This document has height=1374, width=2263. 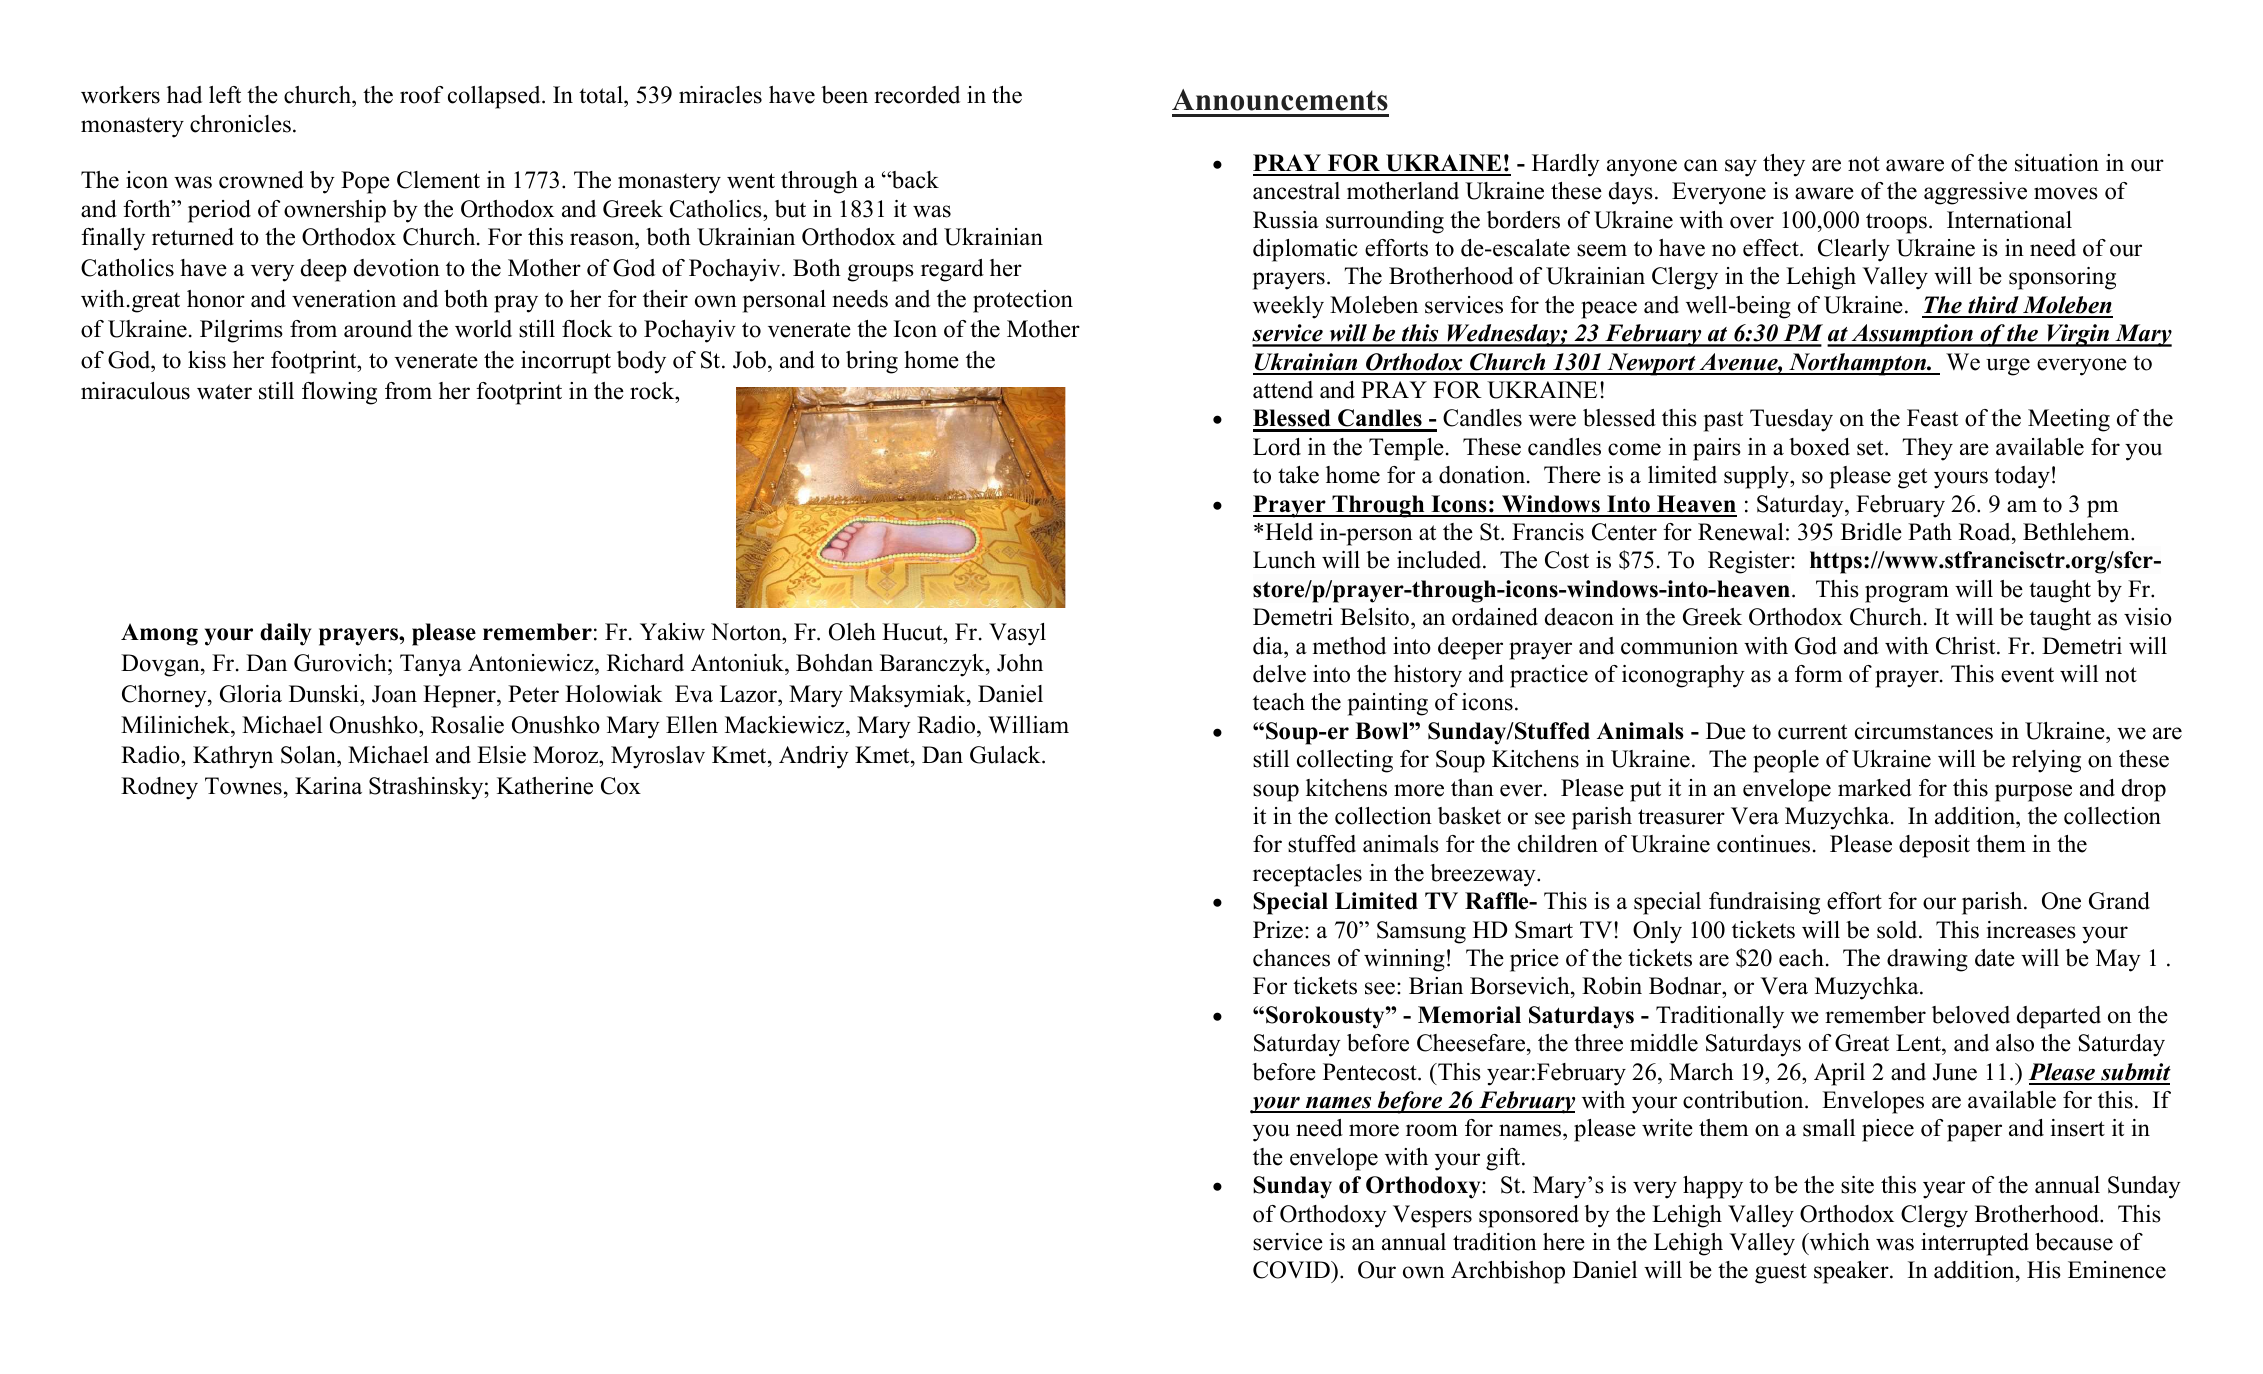 I want to click on receptacles, so click(x=1307, y=875).
